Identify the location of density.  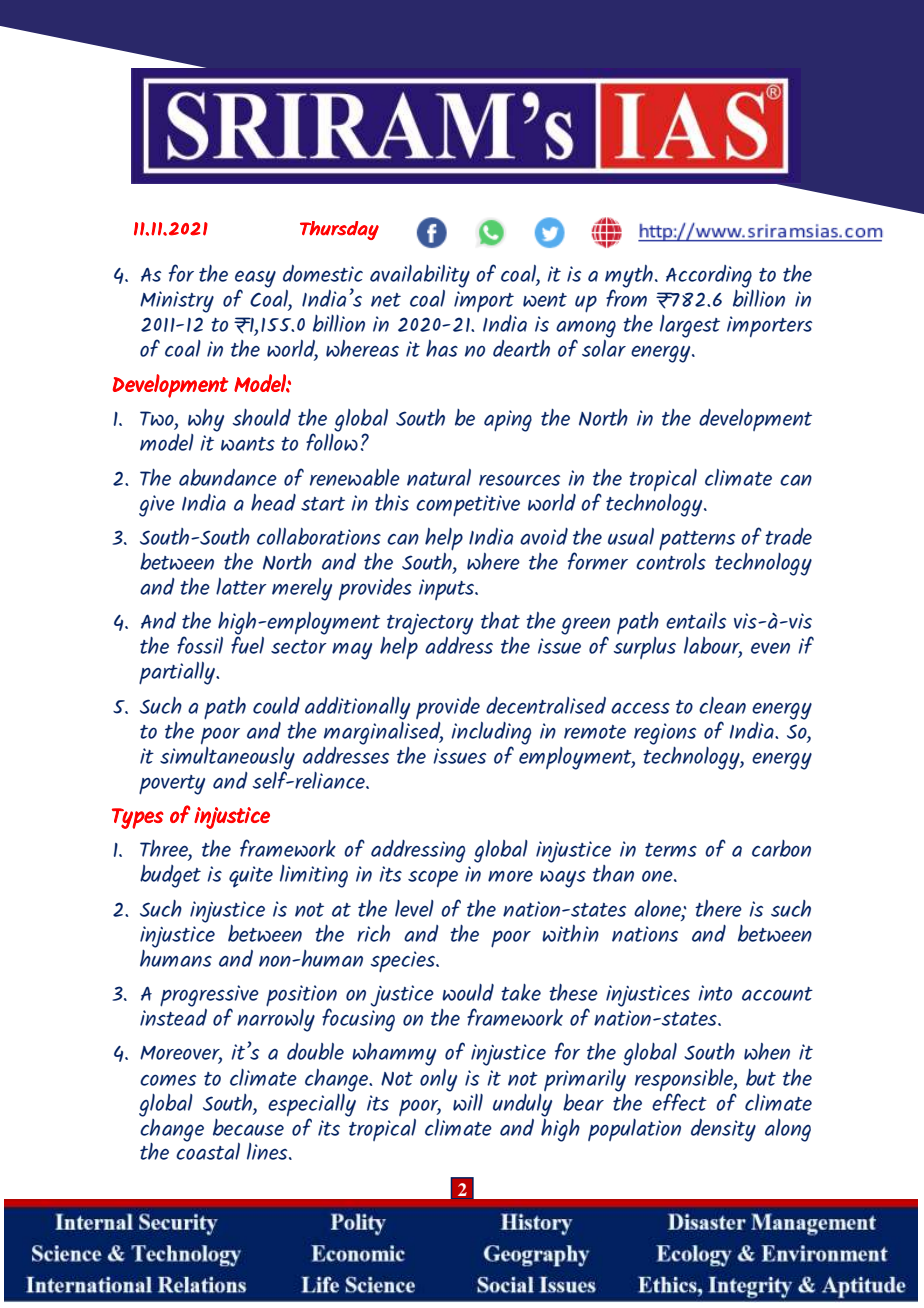
(723, 1130).
